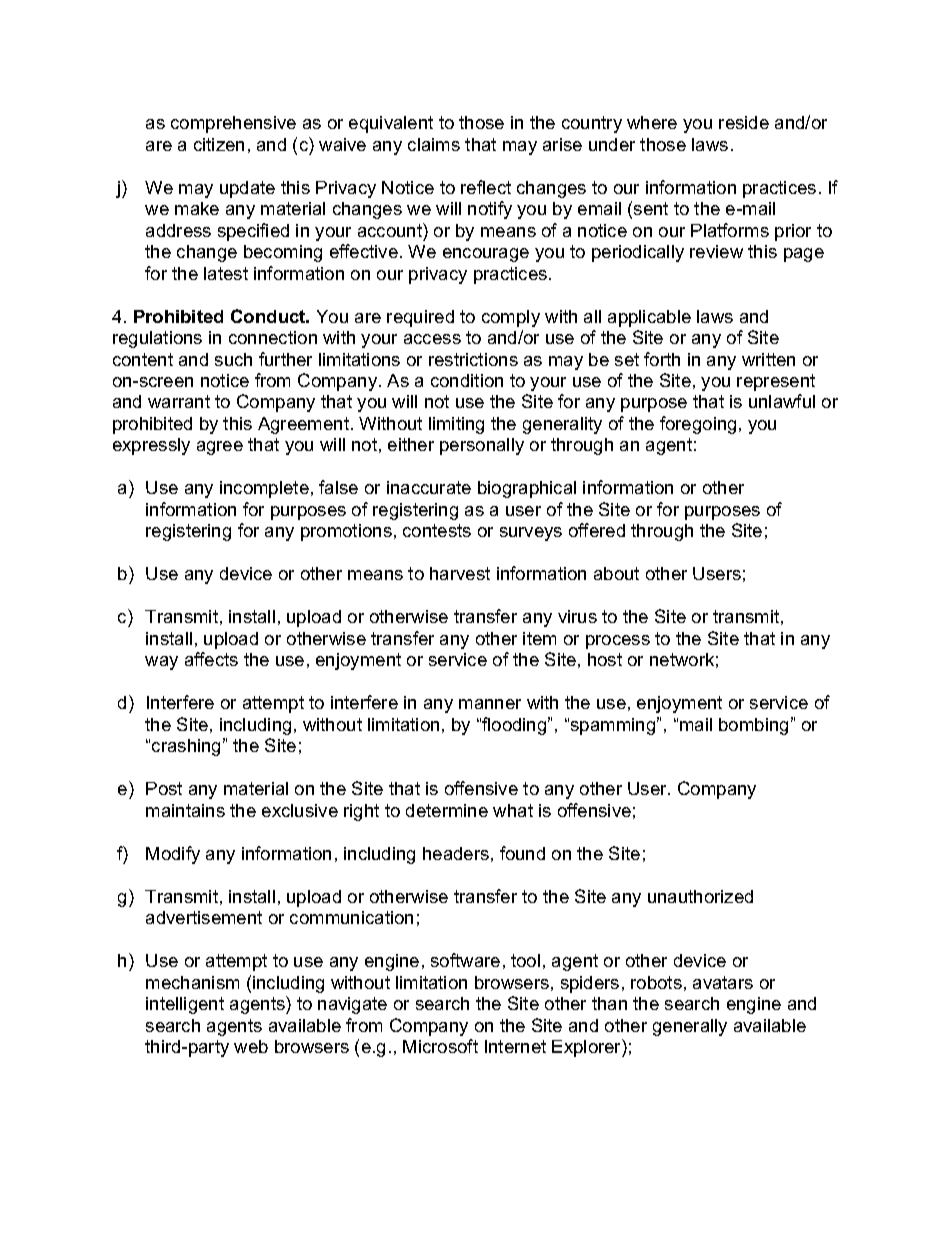  I want to click on reside, so click(744, 122).
